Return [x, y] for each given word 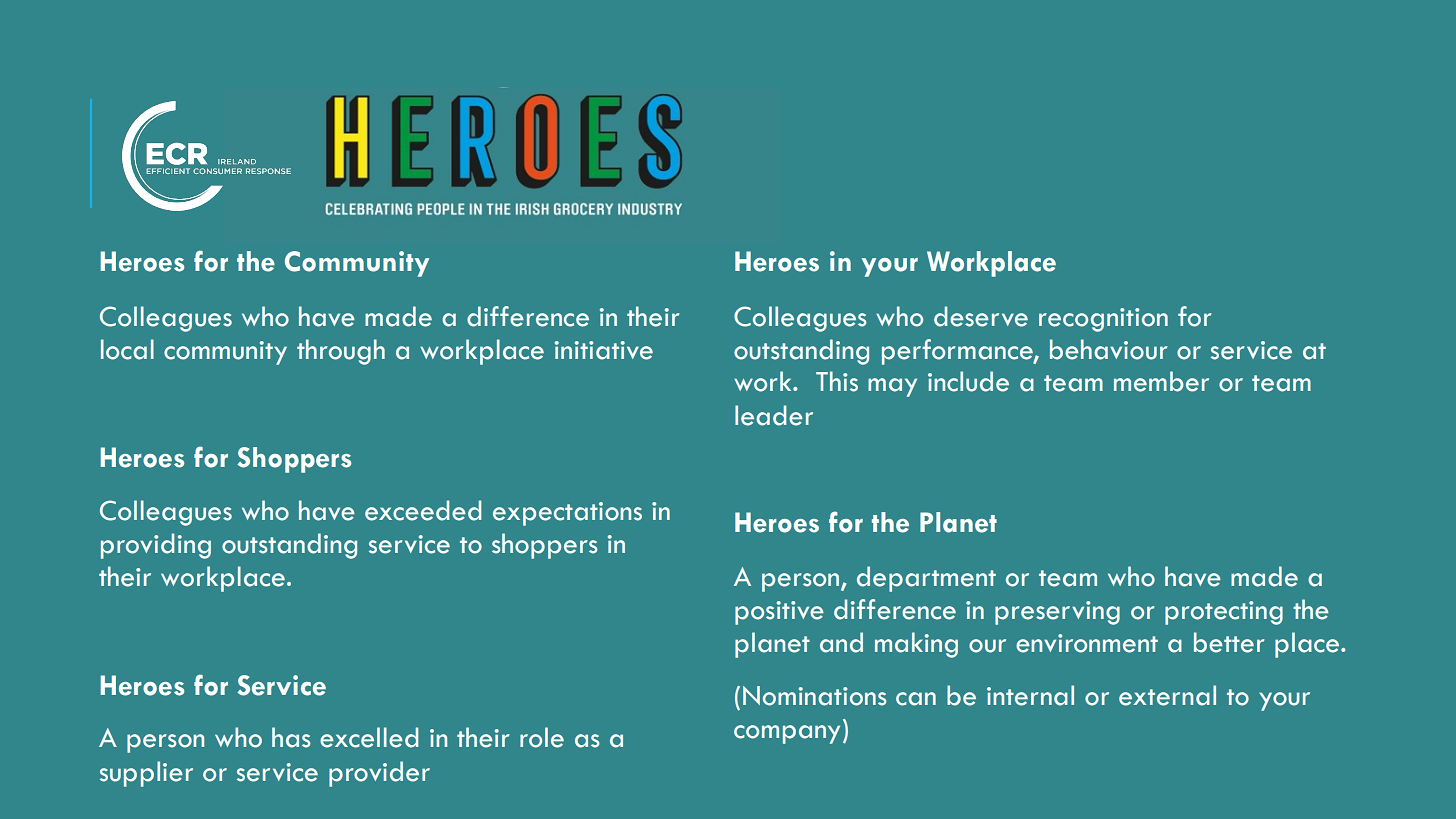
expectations [567, 514]
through [341, 352]
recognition [1103, 320]
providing [156, 546]
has [291, 737]
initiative [604, 350]
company [787, 734]
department [926, 579]
